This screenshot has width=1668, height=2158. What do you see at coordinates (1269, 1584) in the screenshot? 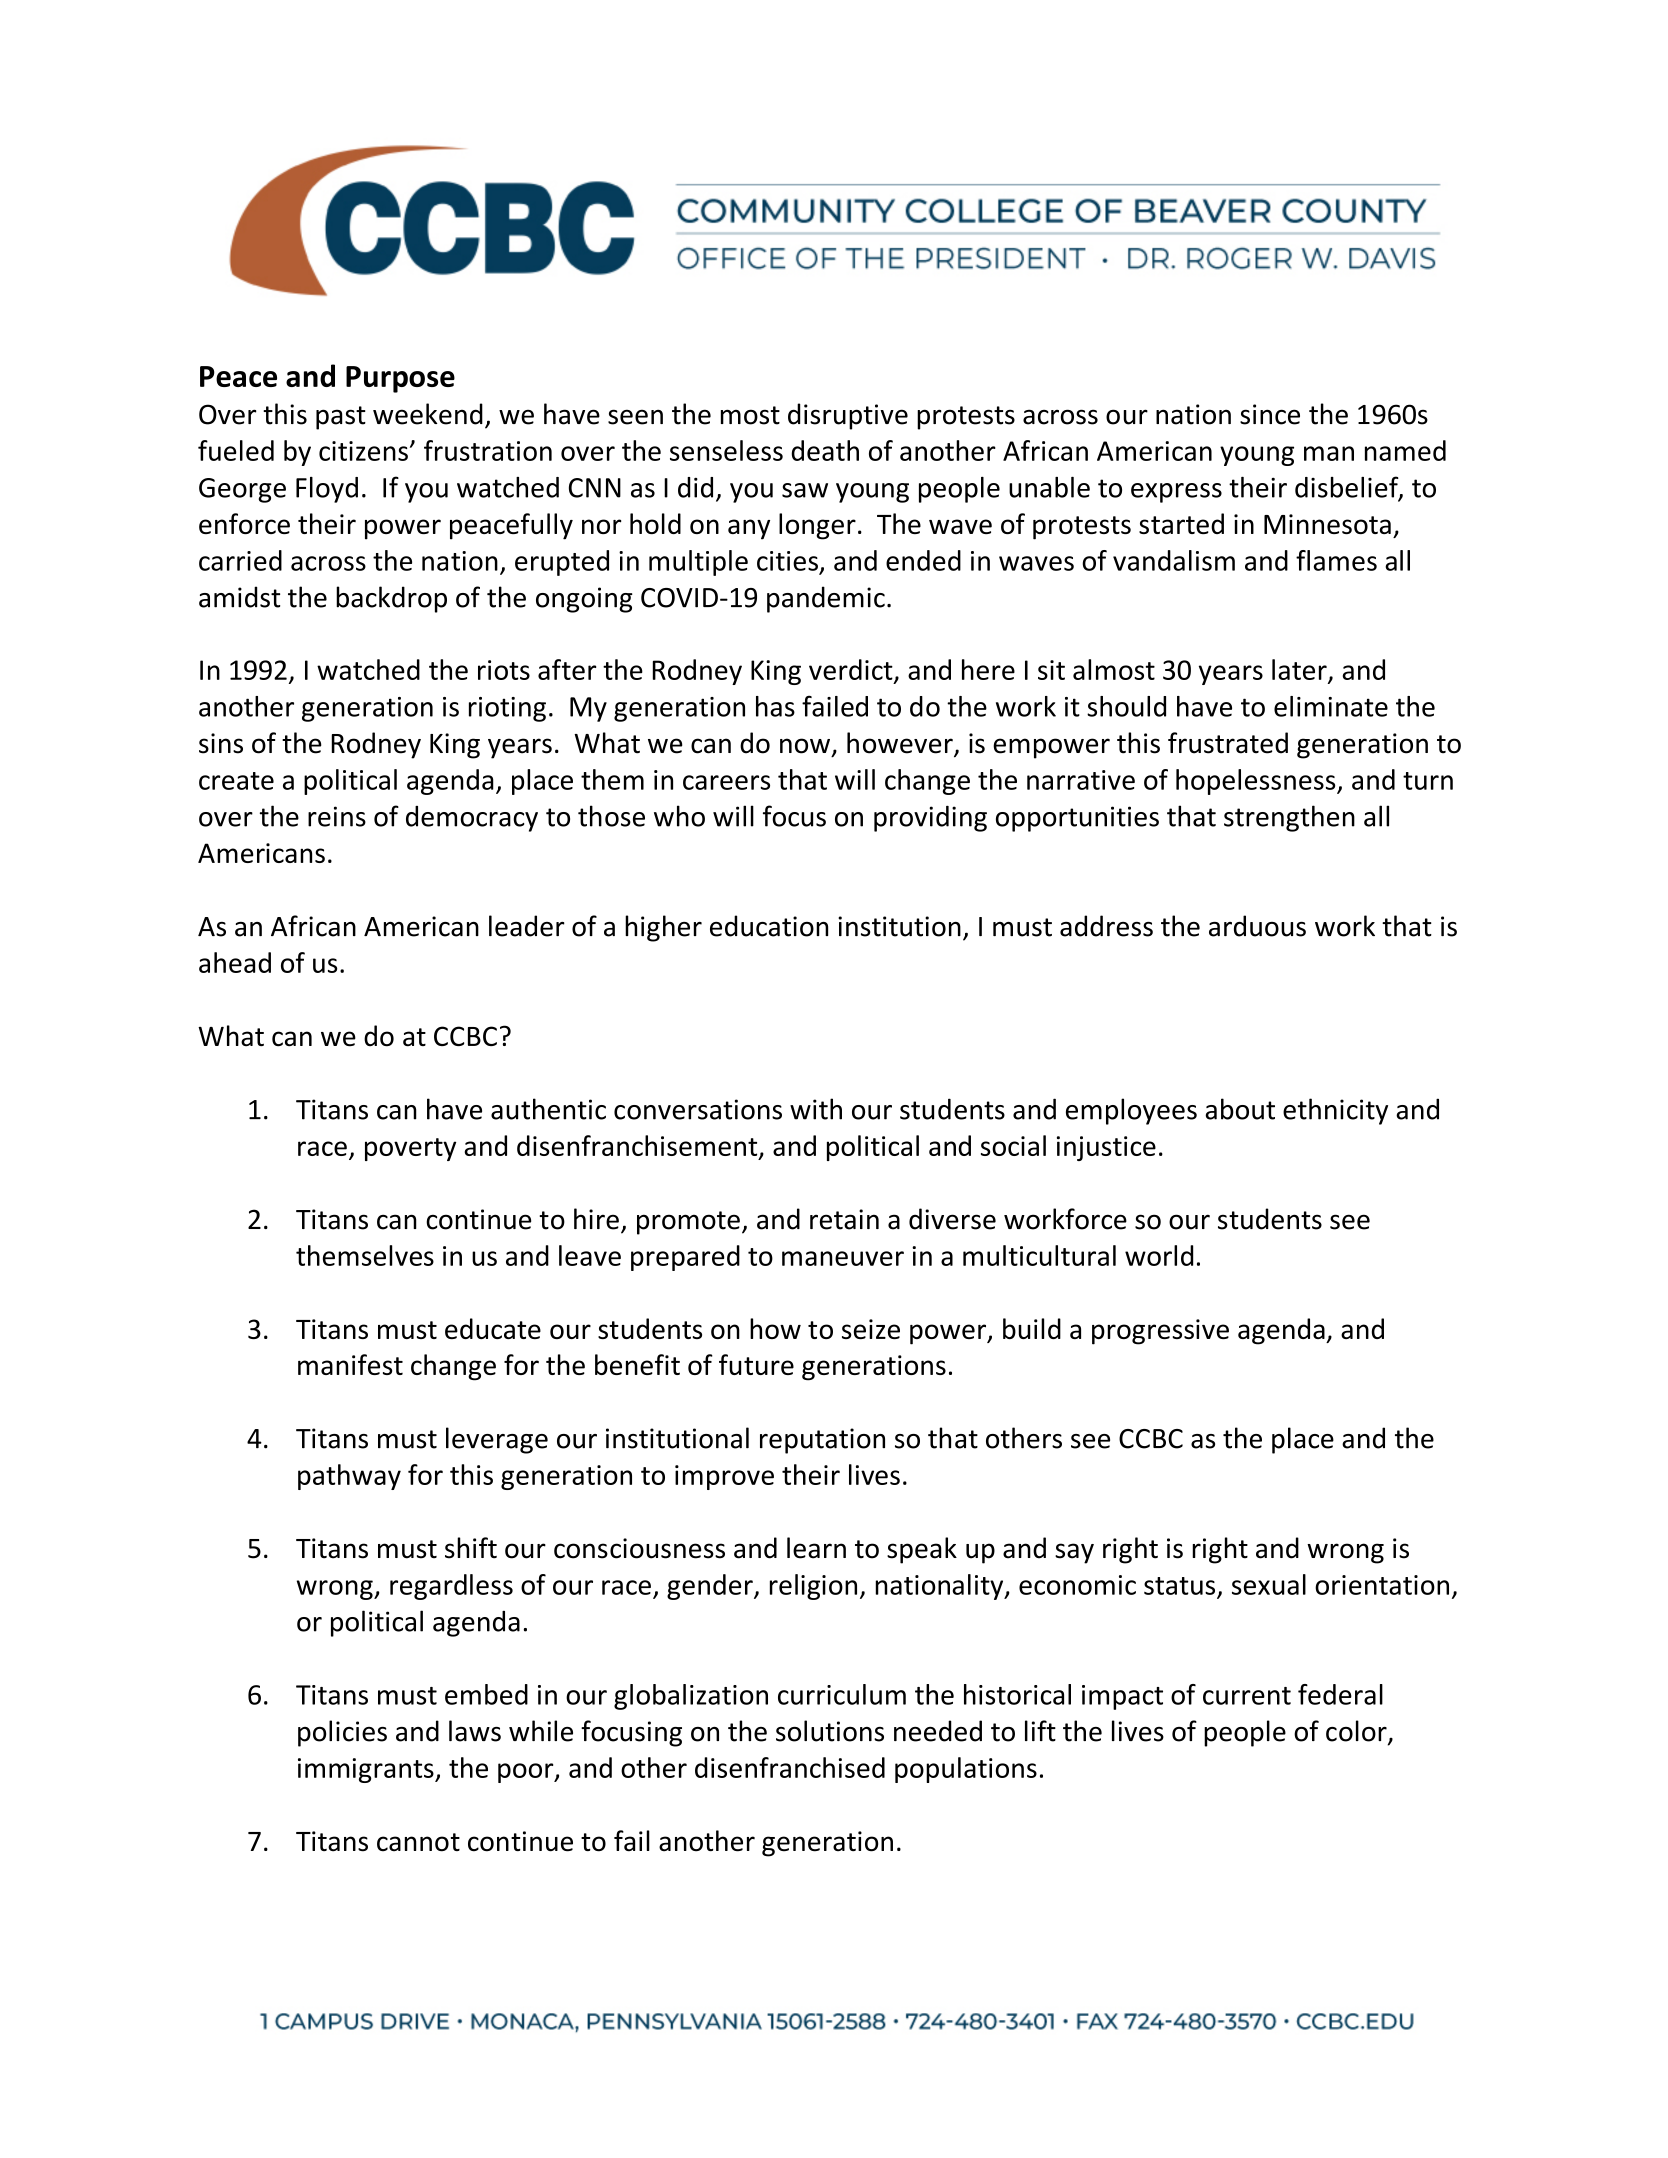
I see `sexual` at bounding box center [1269, 1584].
